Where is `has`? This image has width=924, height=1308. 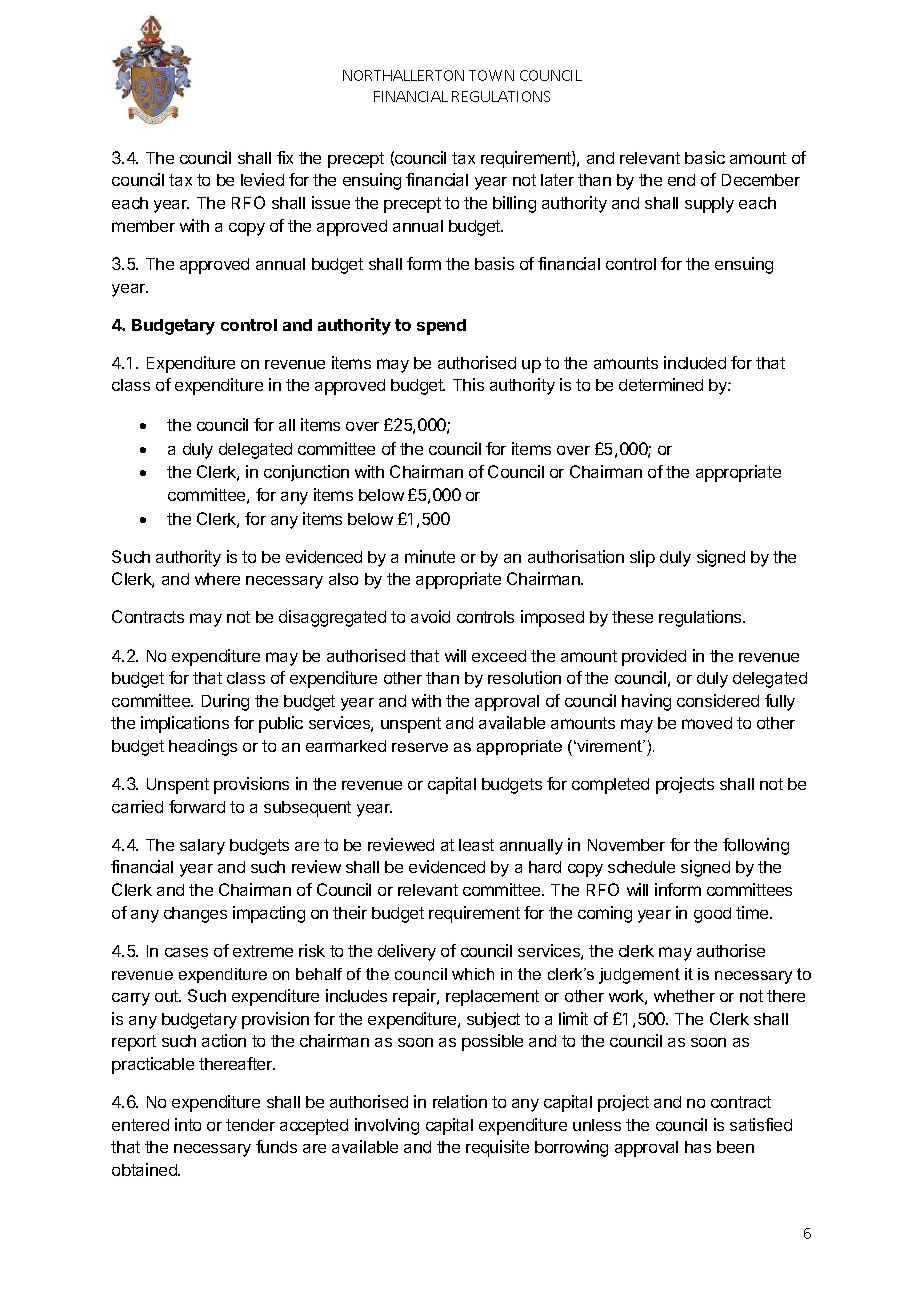 has is located at coordinates (698, 1147).
